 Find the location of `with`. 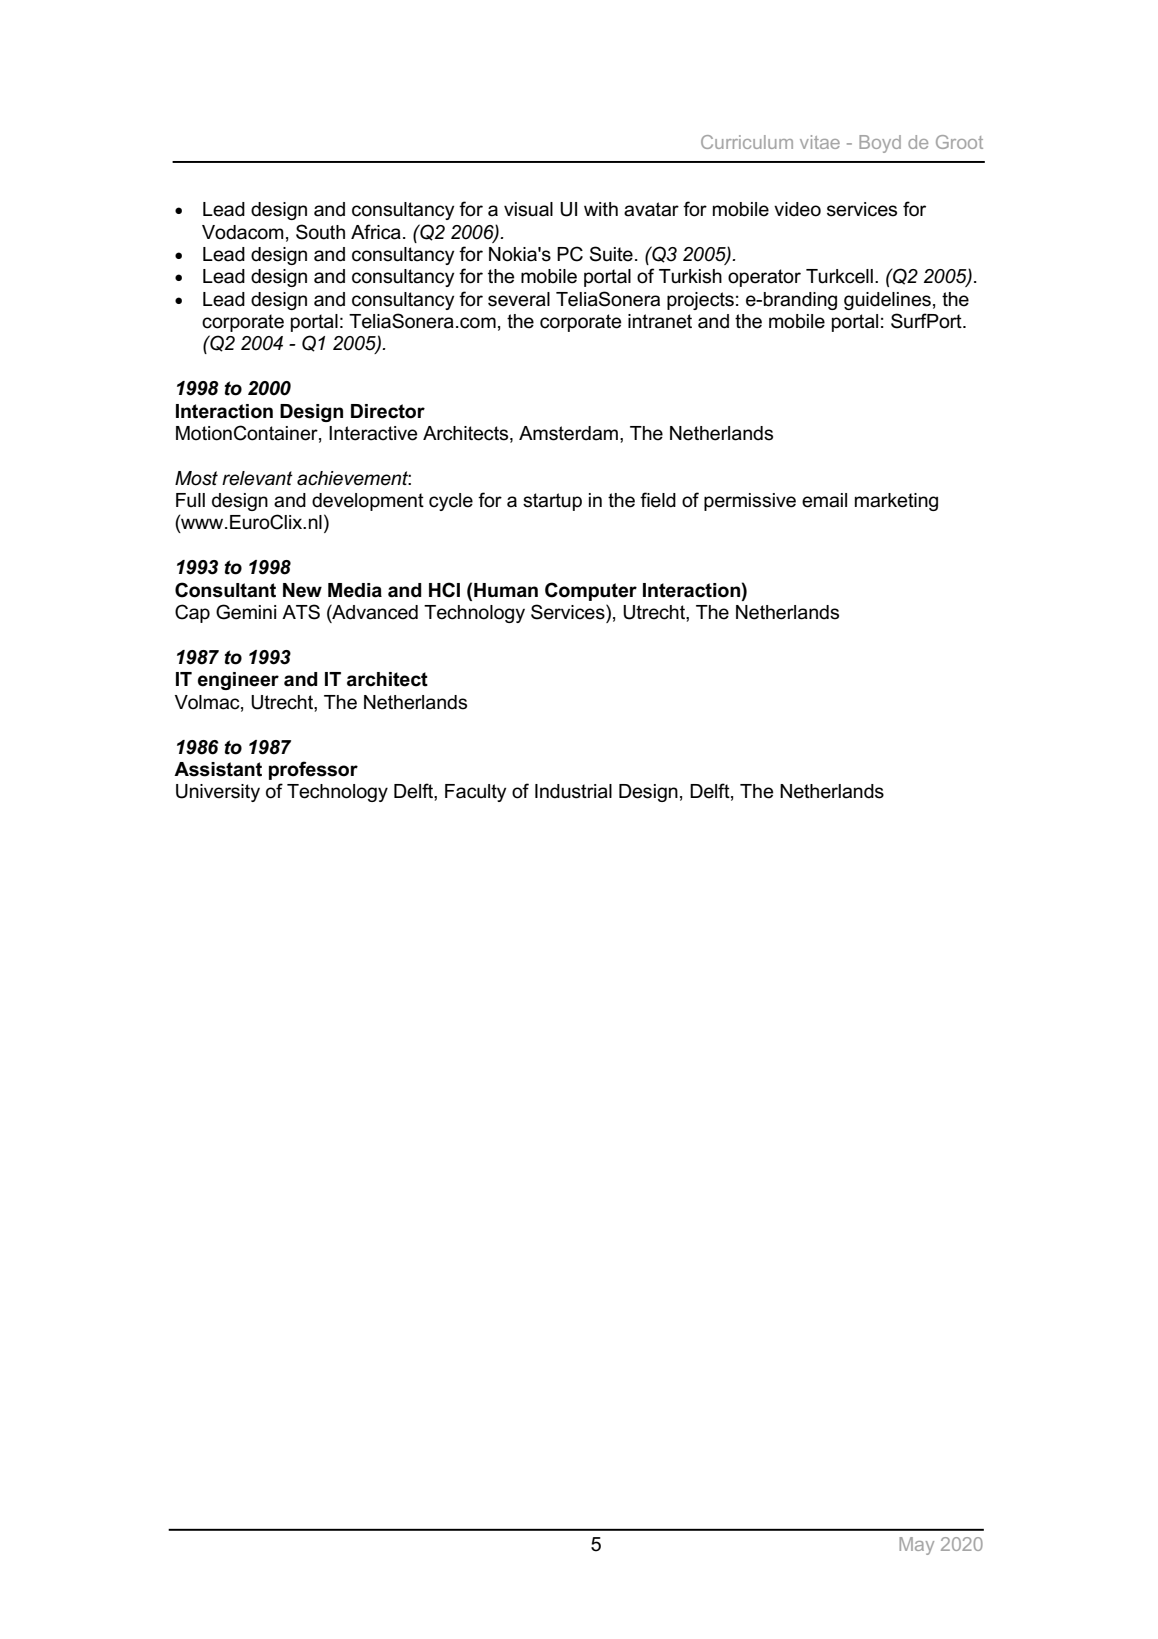

with is located at coordinates (601, 209).
